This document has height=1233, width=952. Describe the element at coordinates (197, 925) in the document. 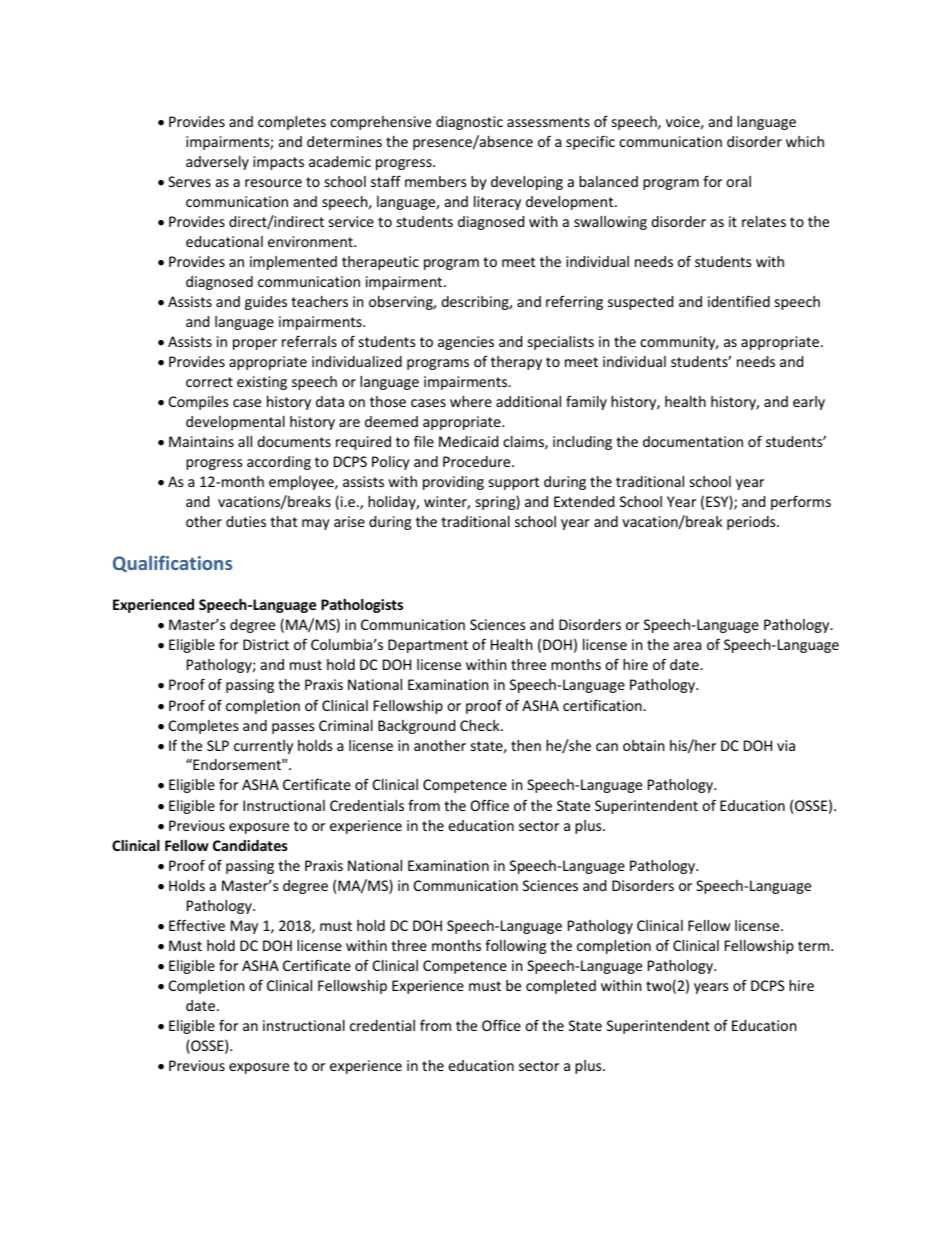

I see `Effective` at that location.
